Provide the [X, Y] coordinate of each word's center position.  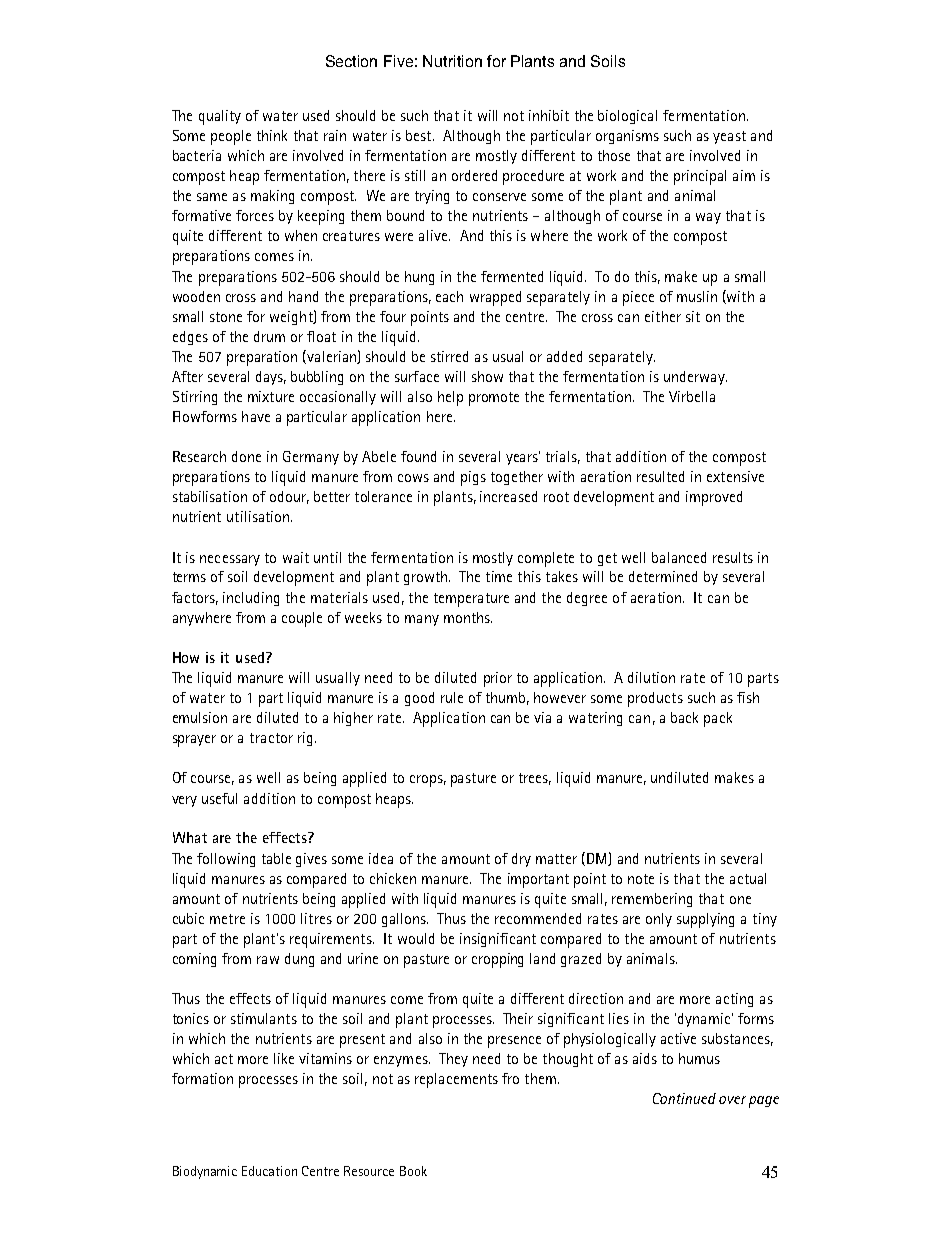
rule [452, 697]
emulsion [200, 717]
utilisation [259, 516]
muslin [697, 296]
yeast [729, 137]
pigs [473, 478]
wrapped [495, 298]
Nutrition [452, 61]
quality [220, 117]
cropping [497, 960]
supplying [705, 920]
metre [227, 919]
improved [714, 498]
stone [226, 317]
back [684, 717]
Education [269, 1171]
